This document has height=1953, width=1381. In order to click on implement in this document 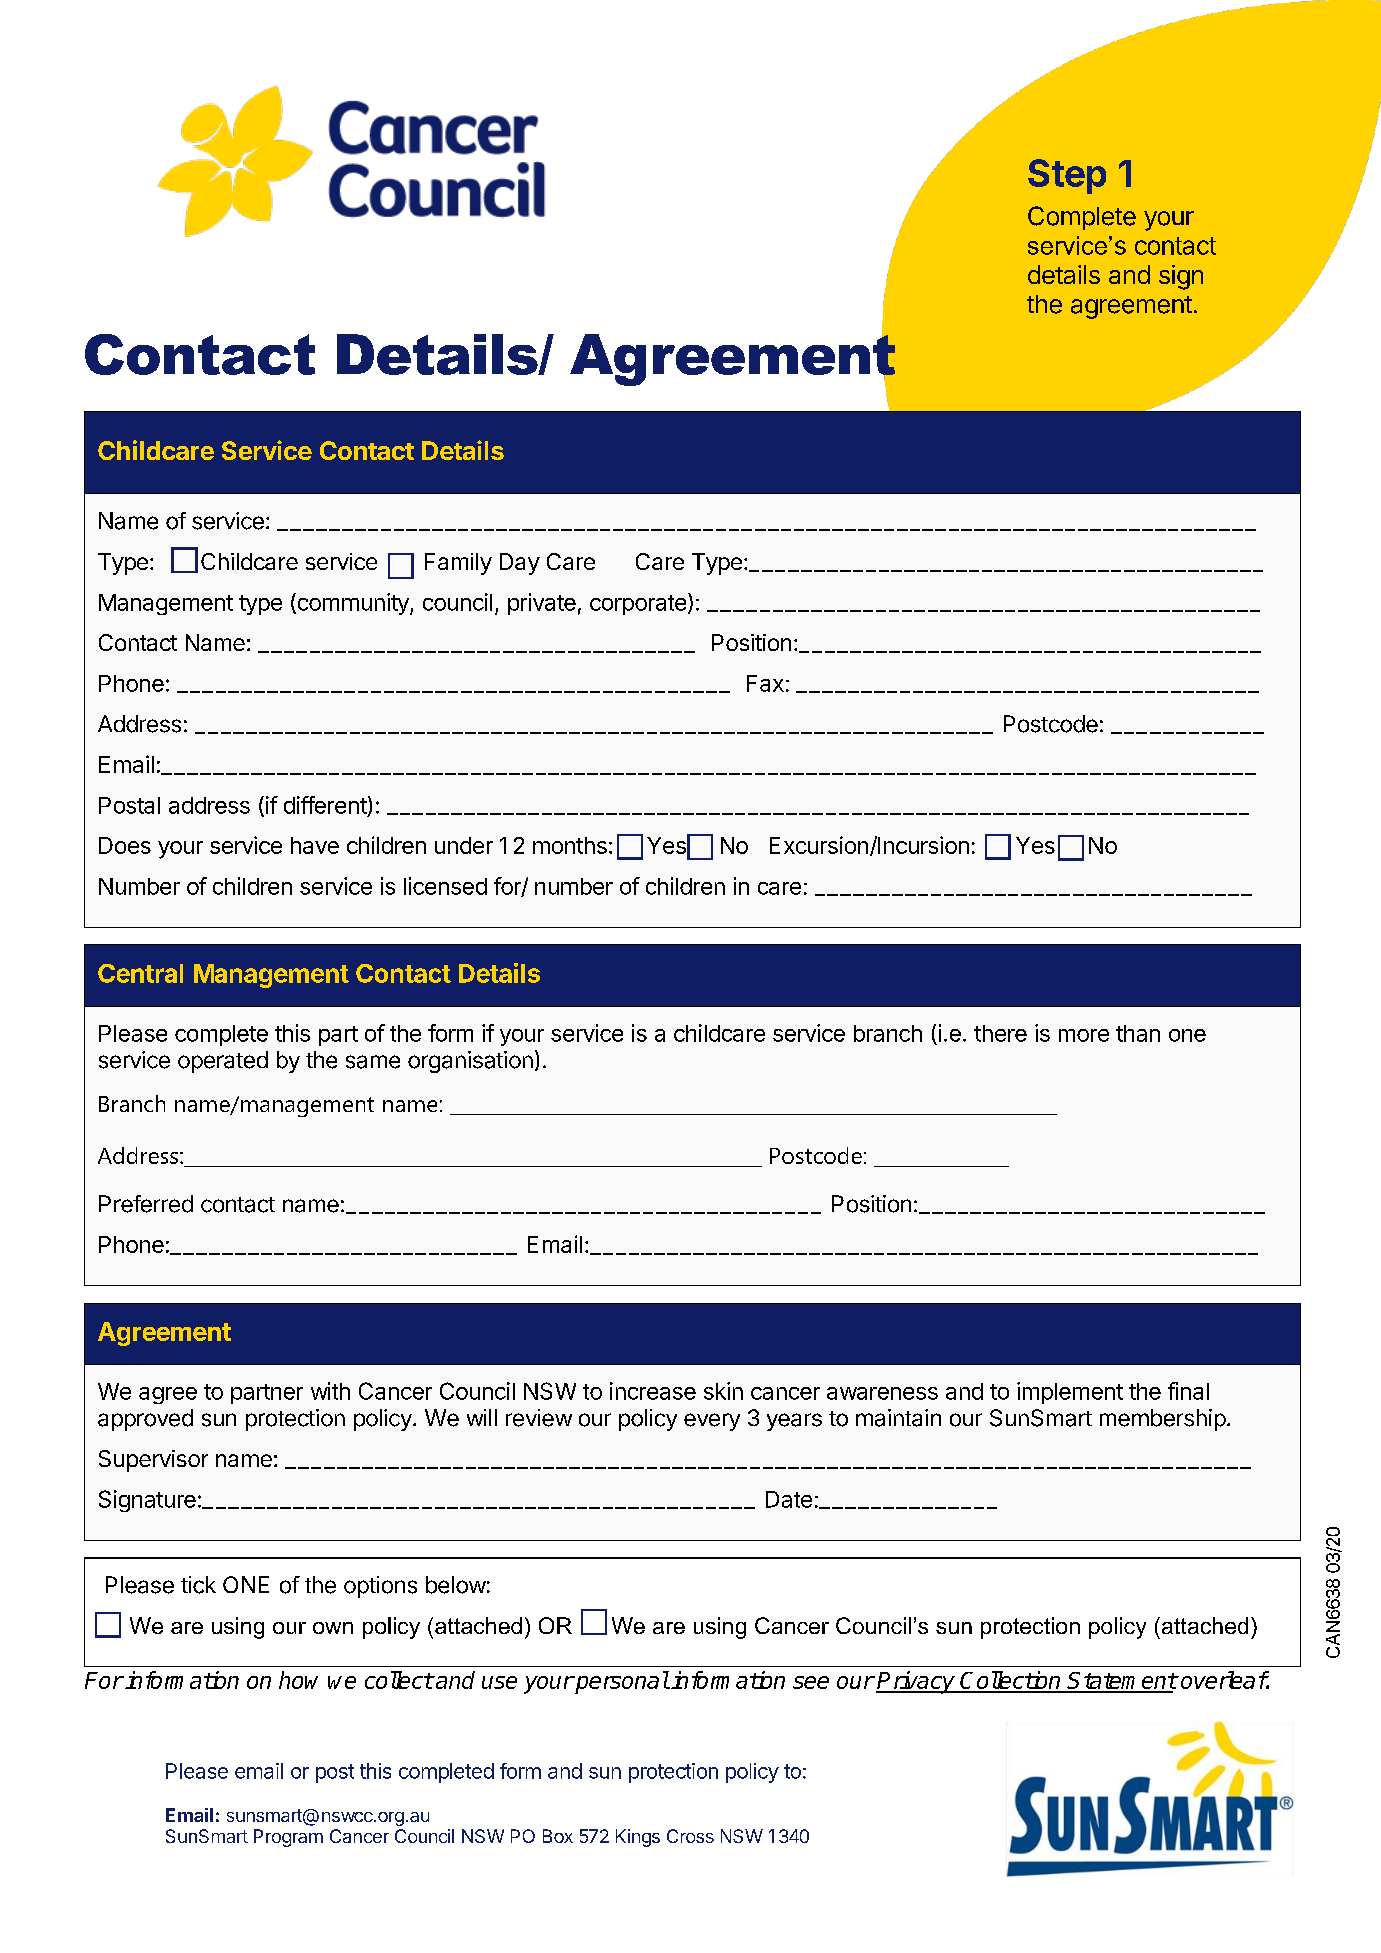, I will do `click(1070, 1393)`.
